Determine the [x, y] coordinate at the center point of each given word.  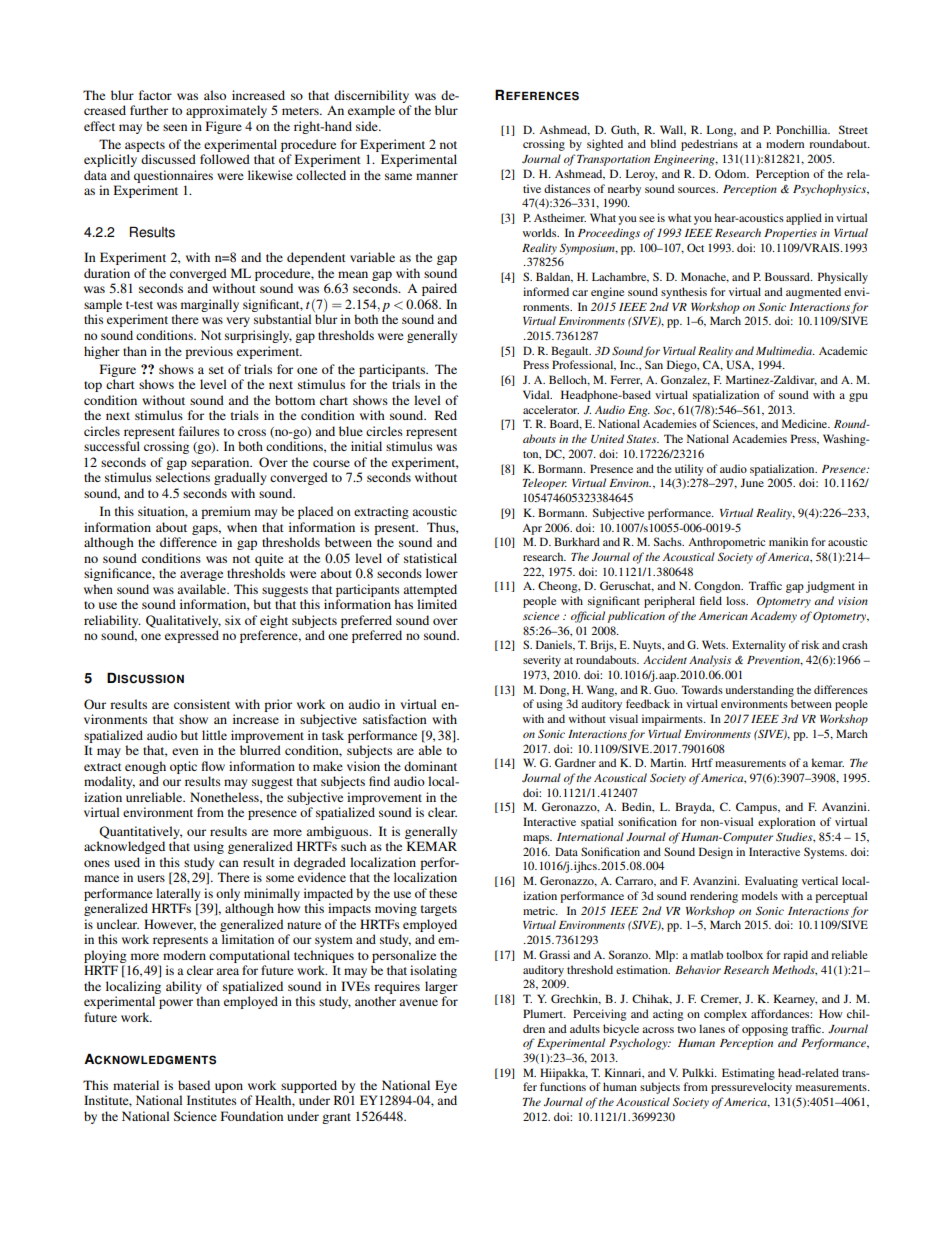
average [201, 576]
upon [229, 1088]
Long [721, 131]
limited [437, 604]
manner [437, 176]
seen [175, 127]
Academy [773, 617]
